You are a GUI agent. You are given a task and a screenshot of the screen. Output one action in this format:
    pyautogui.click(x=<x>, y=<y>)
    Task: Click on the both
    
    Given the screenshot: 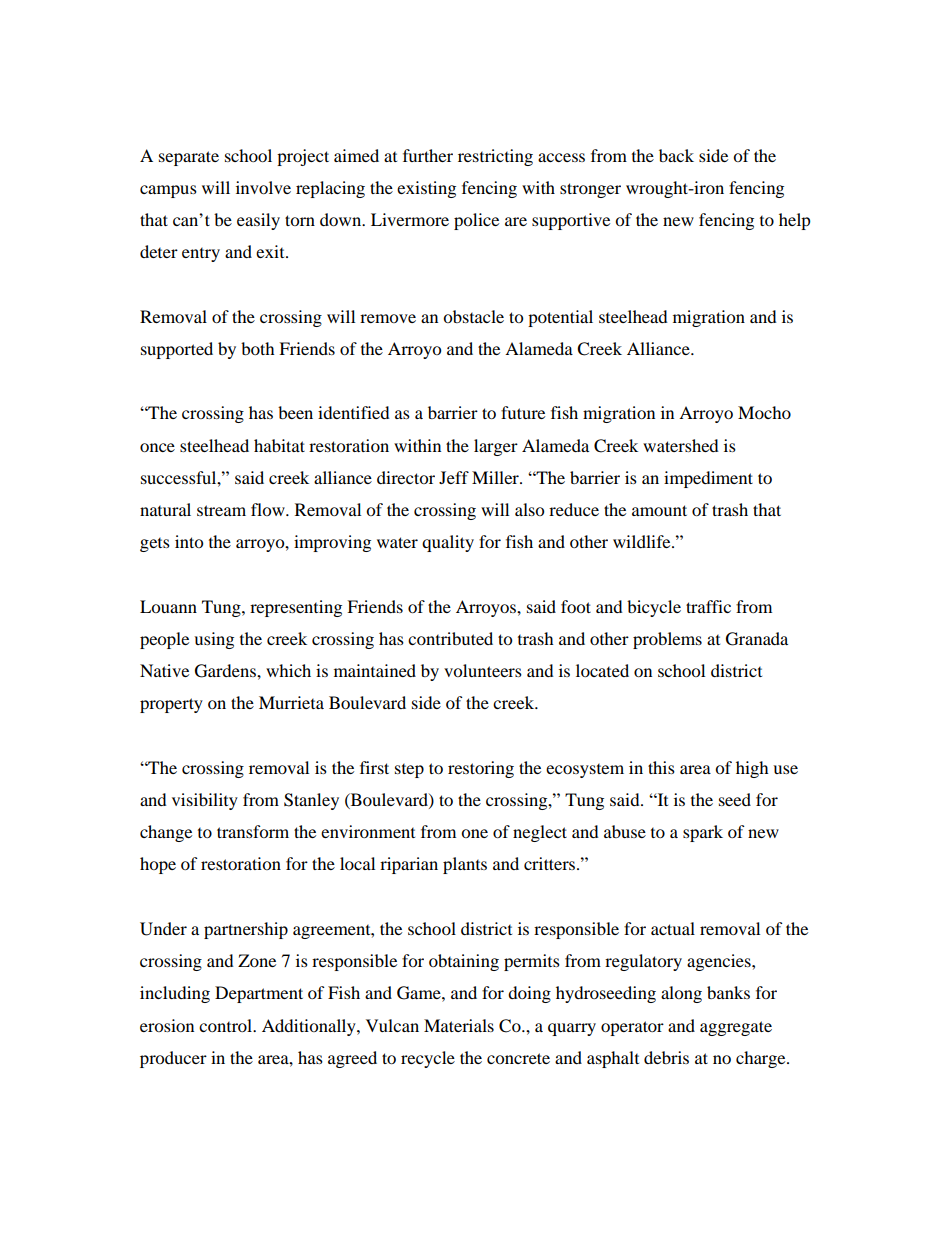 What is the action you would take?
    pyautogui.click(x=258, y=348)
